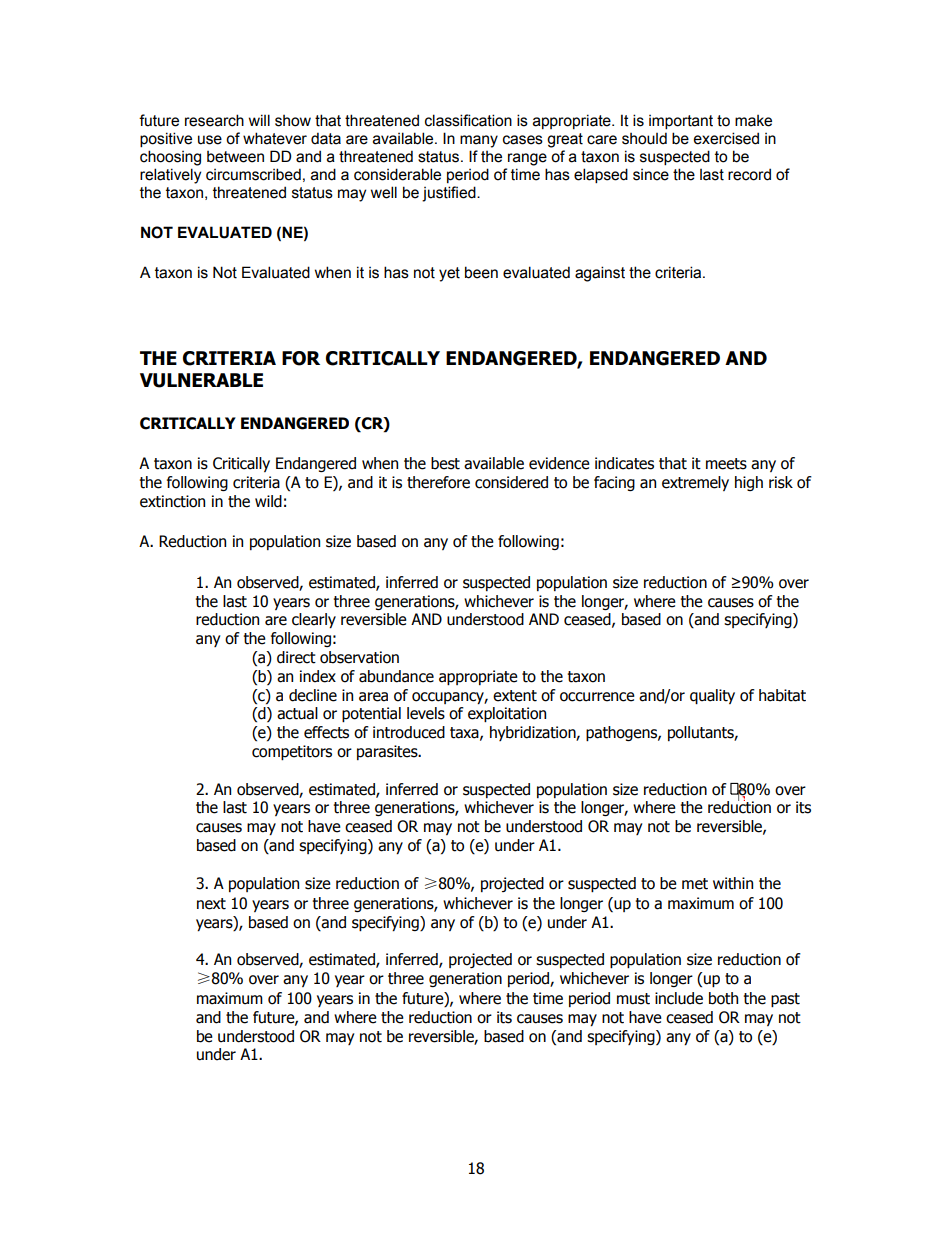 The width and height of the document is (952, 1233). Describe the element at coordinates (712, 696) in the document. I see `quality` at that location.
